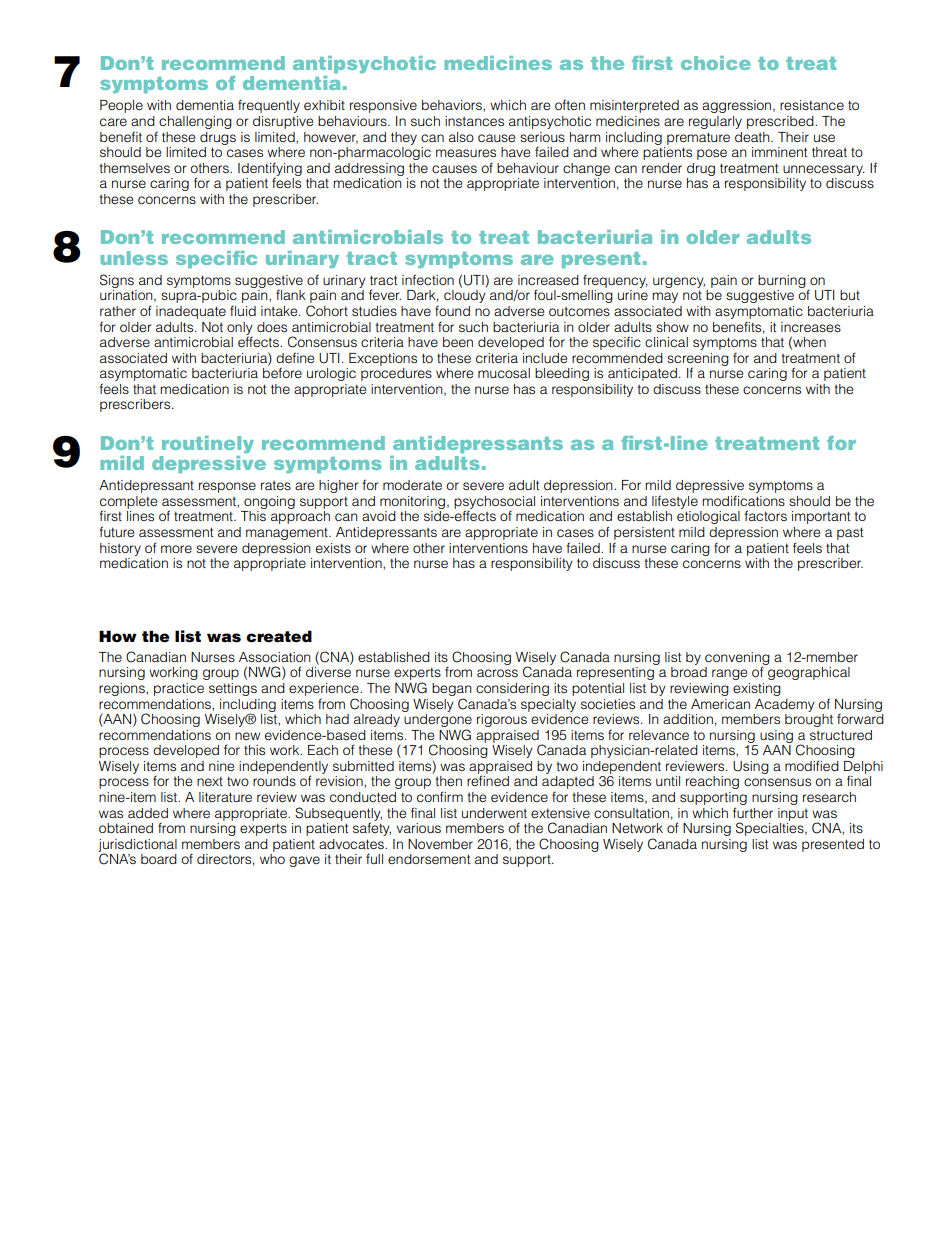  What do you see at coordinates (494, 813) in the document?
I see `underwent` at bounding box center [494, 813].
